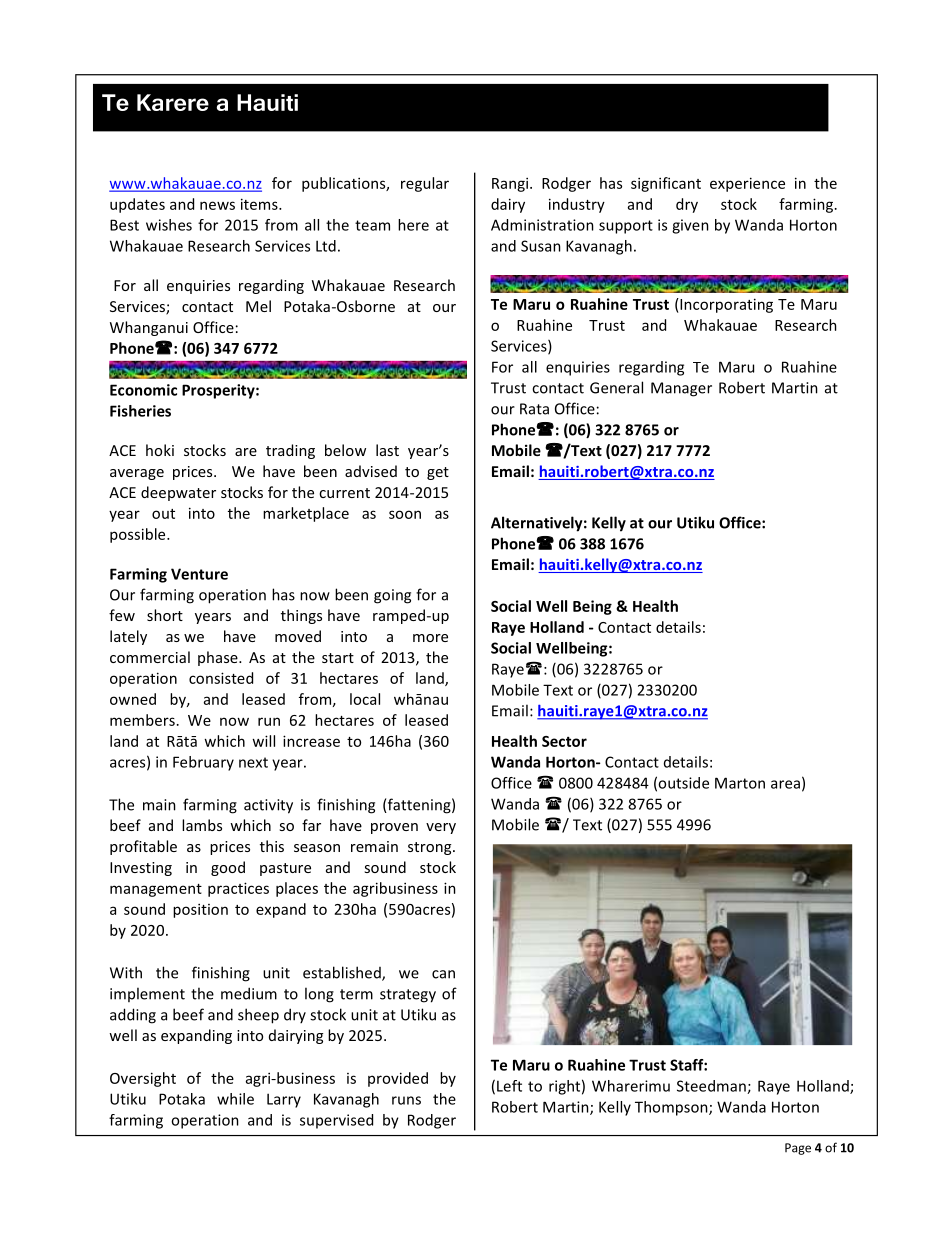 This screenshot has width=952, height=1233. What do you see at coordinates (441, 828) in the screenshot?
I see `very` at bounding box center [441, 828].
